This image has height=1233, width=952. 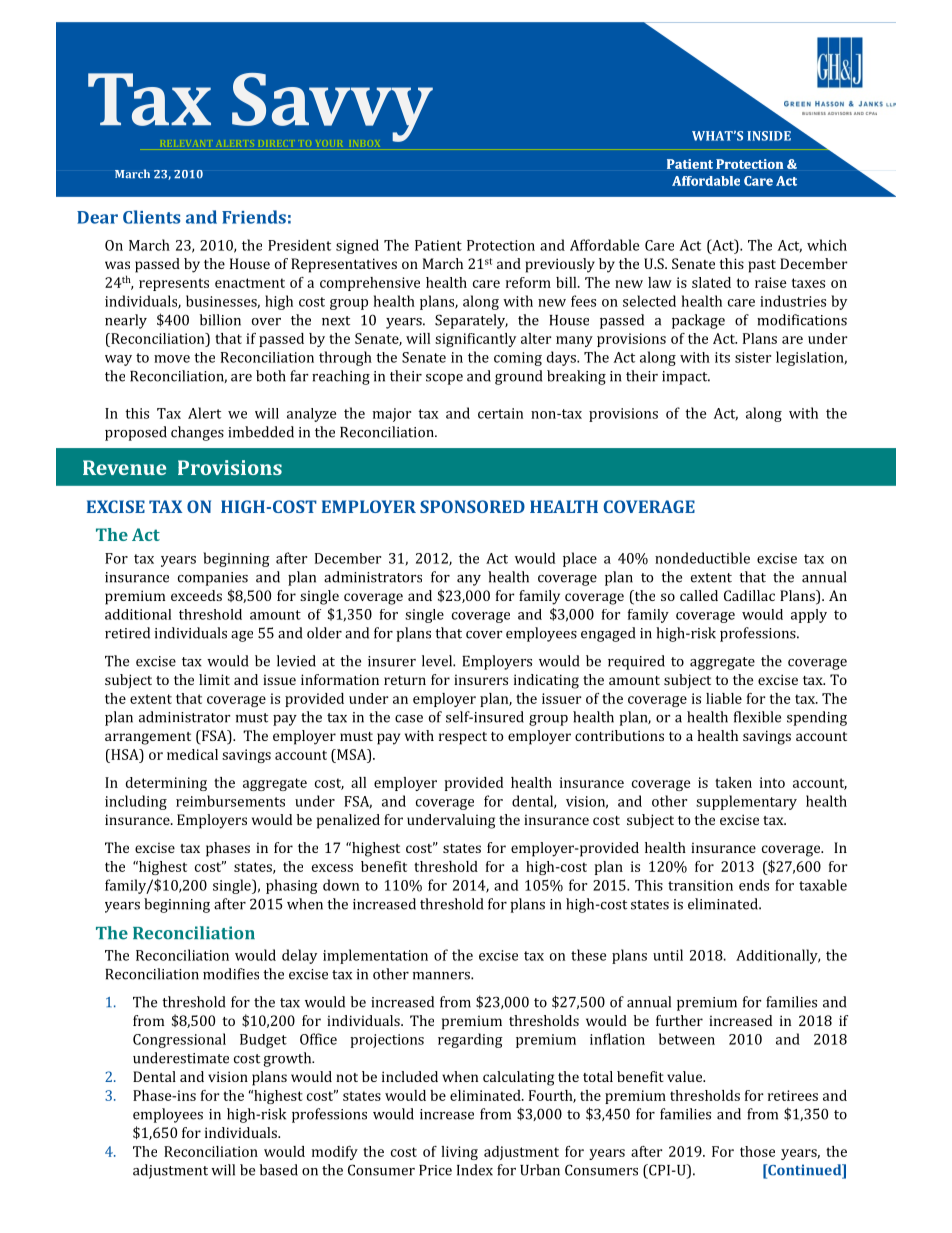 What do you see at coordinates (753, 357) in the image?
I see `sister` at bounding box center [753, 357].
